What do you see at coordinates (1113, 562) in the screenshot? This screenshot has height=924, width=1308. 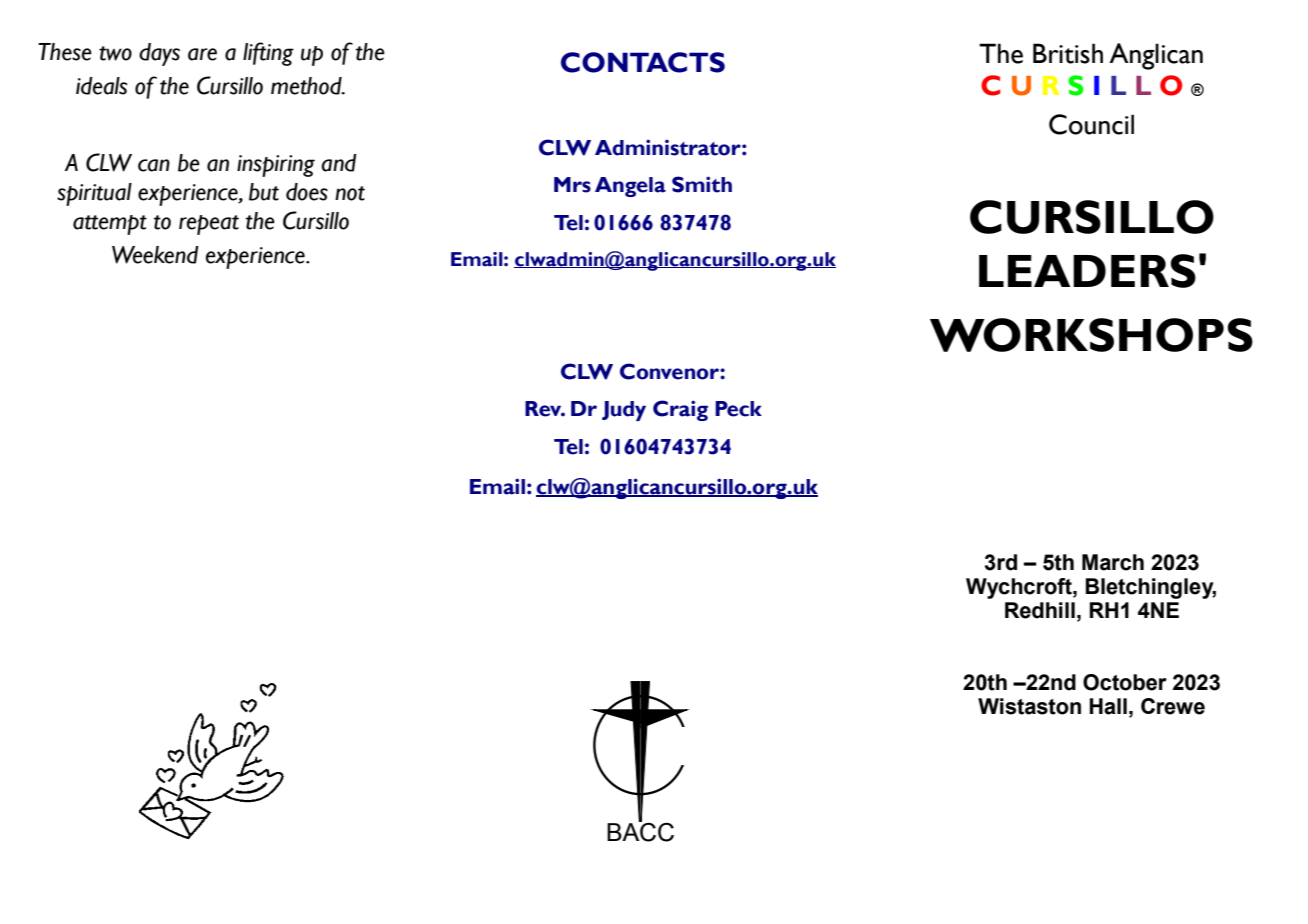 I see `March` at bounding box center [1113, 562].
